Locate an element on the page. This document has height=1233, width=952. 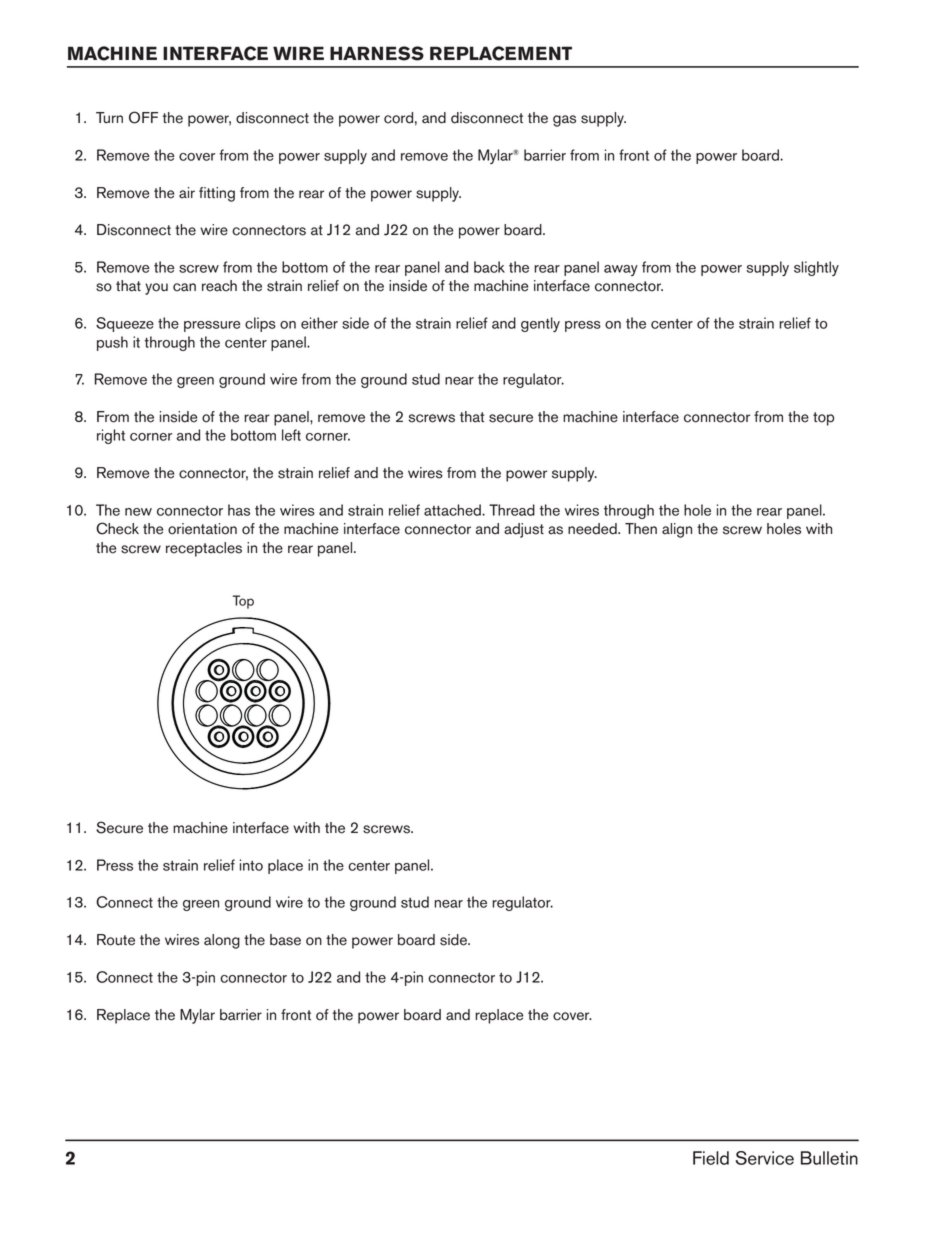
OFF is located at coordinates (143, 117).
